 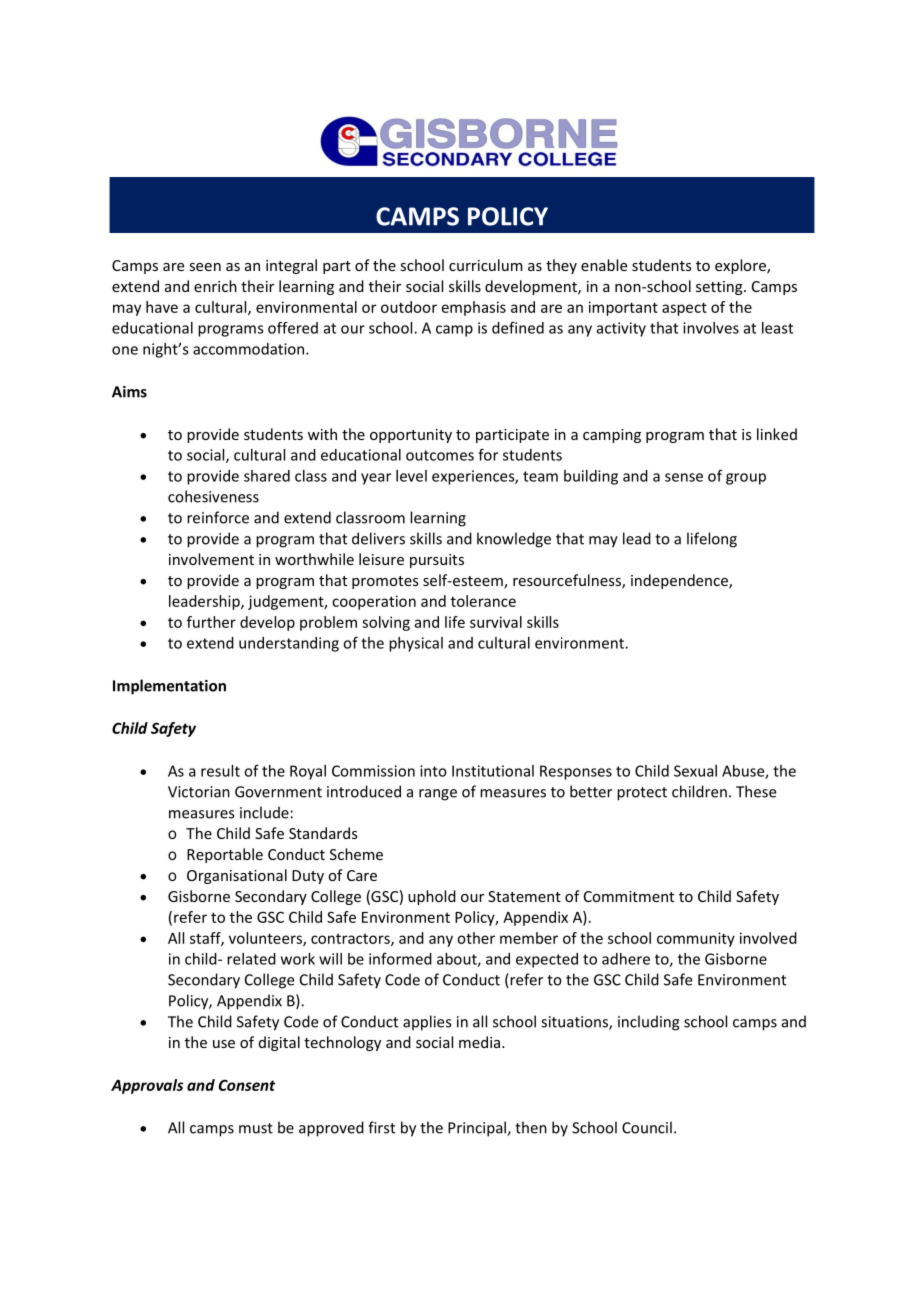 What do you see at coordinates (642, 794) in the screenshot?
I see `protect` at bounding box center [642, 794].
